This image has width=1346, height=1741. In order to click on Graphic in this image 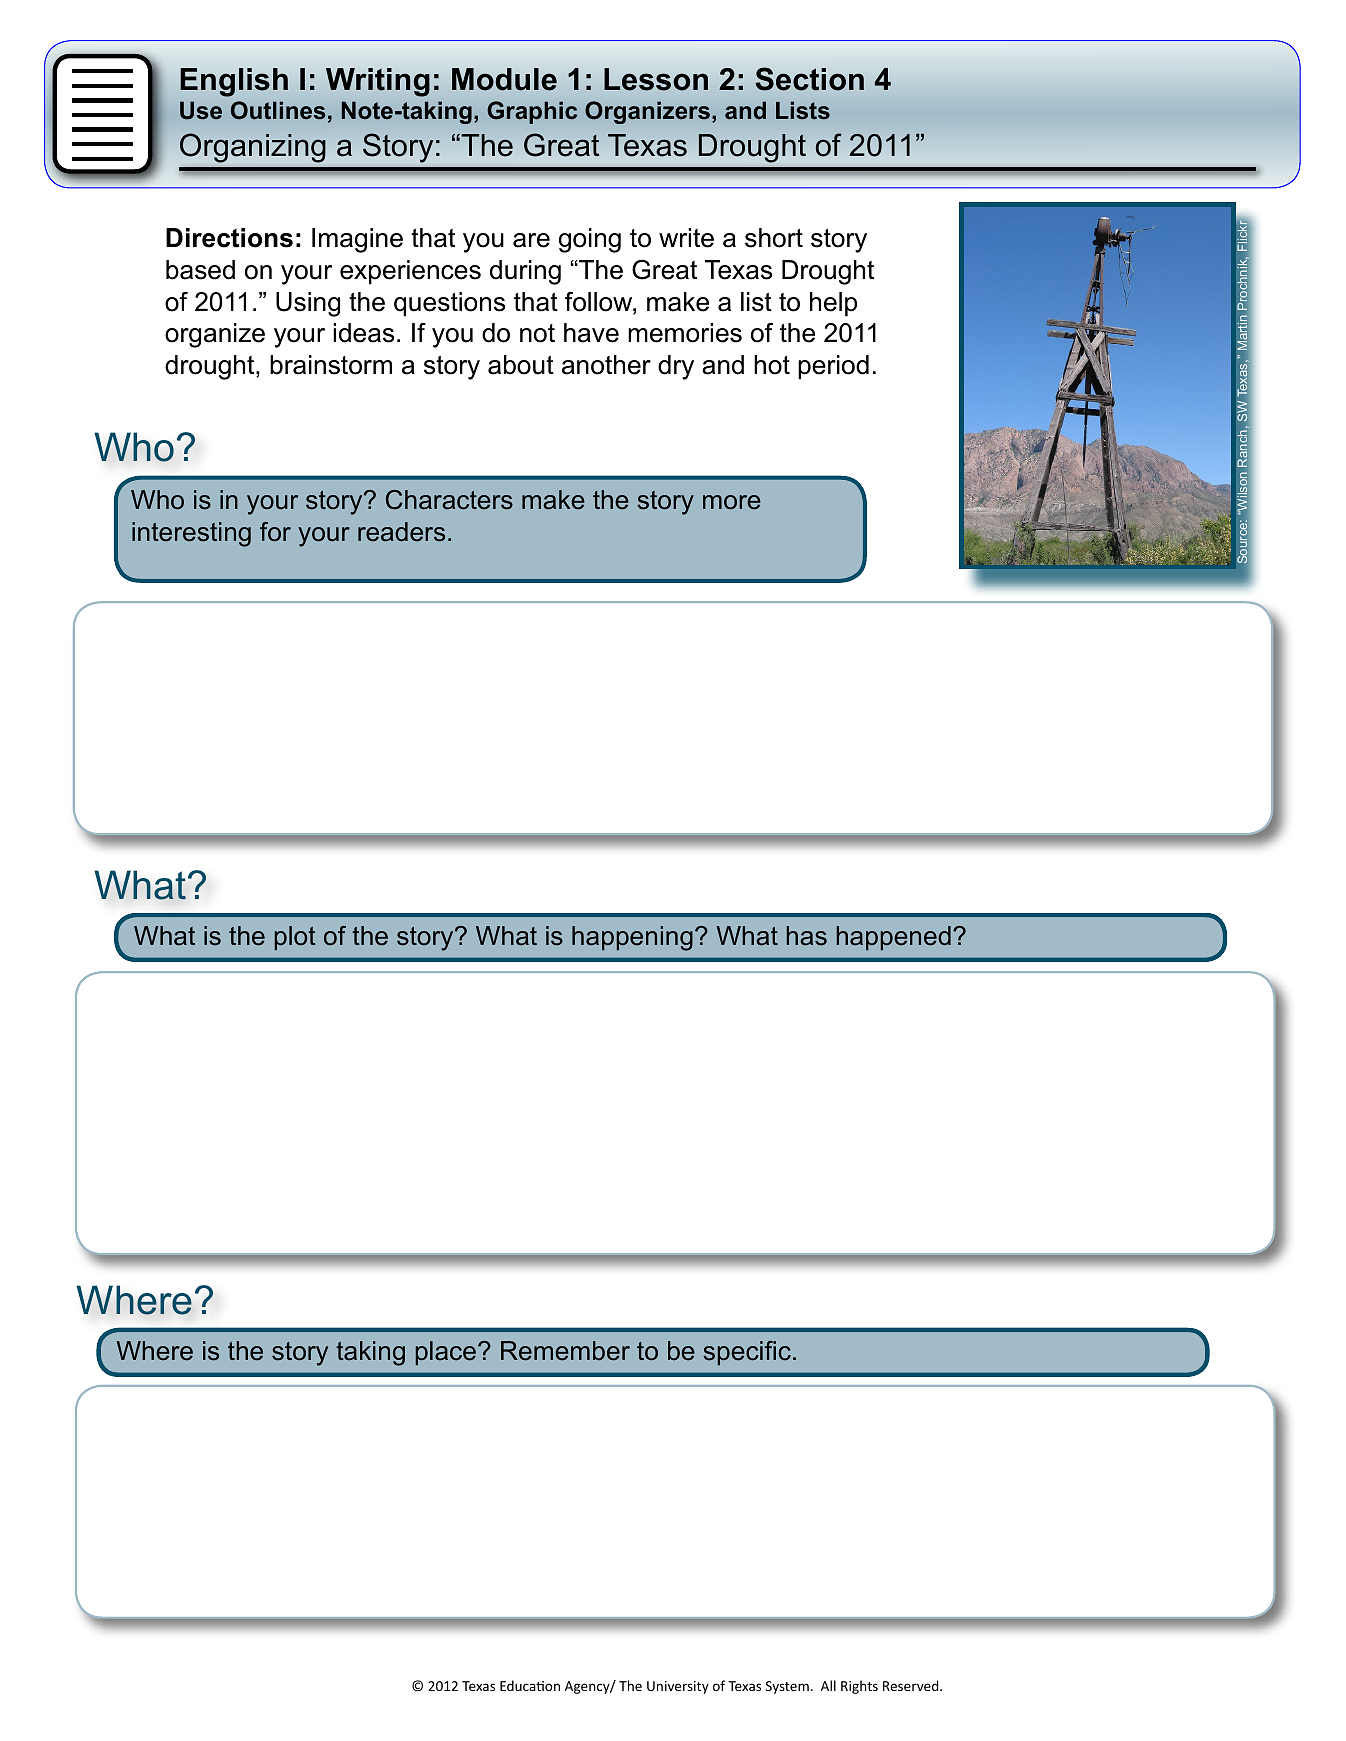, I will do `click(532, 112)`.
